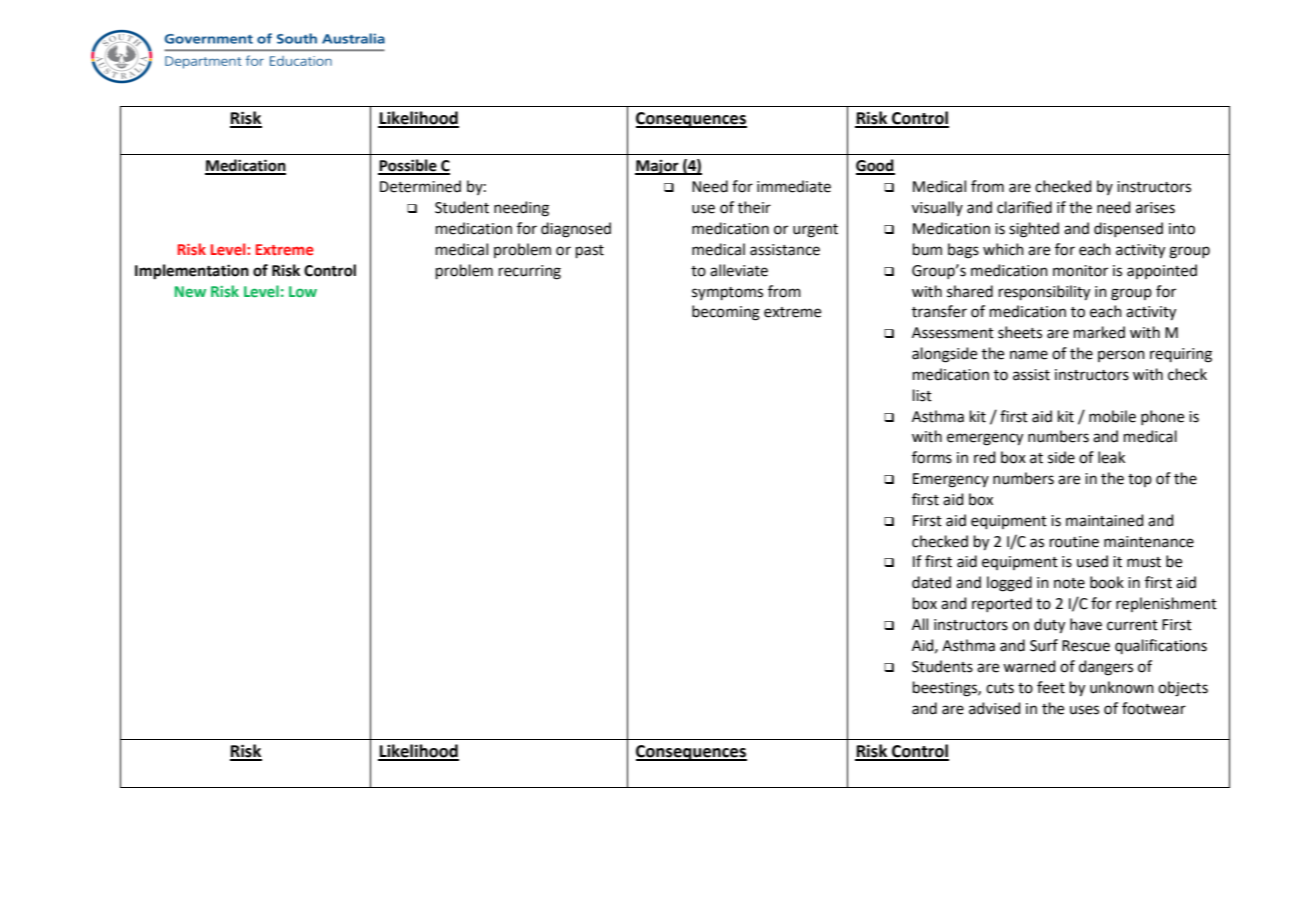 Image resolution: width=1308 pixels, height=924 pixels. Describe the element at coordinates (420, 186) in the screenshot. I see `Determined` at that location.
